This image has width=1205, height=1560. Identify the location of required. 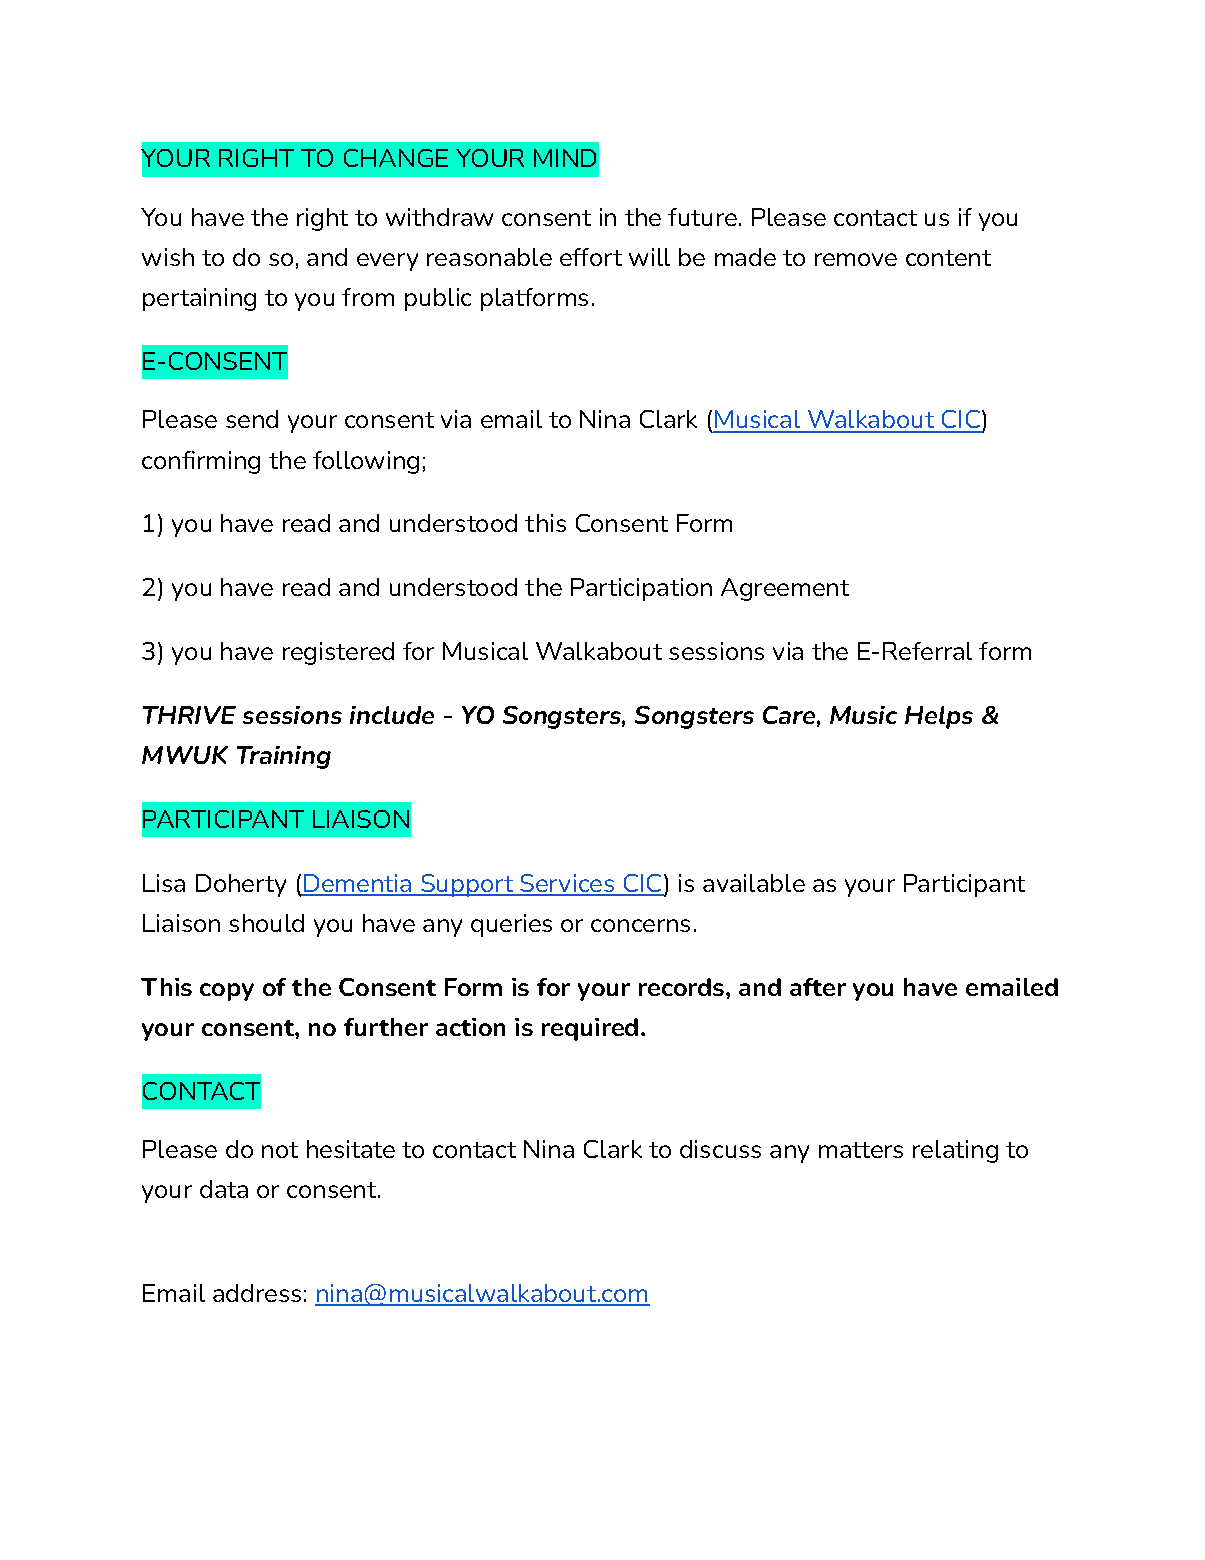
(590, 1029).
